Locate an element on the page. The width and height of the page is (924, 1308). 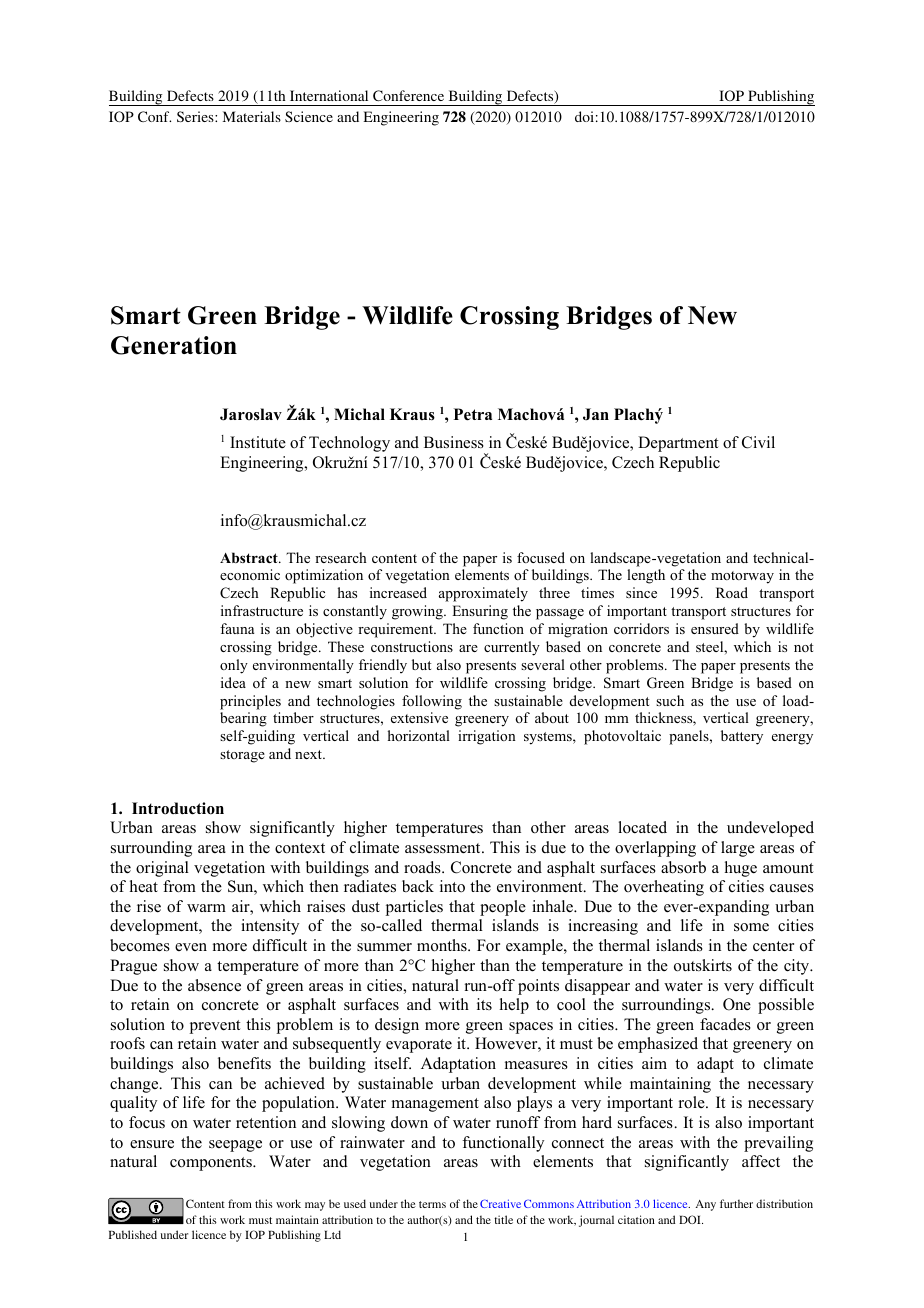
further is located at coordinates (736, 1203).
